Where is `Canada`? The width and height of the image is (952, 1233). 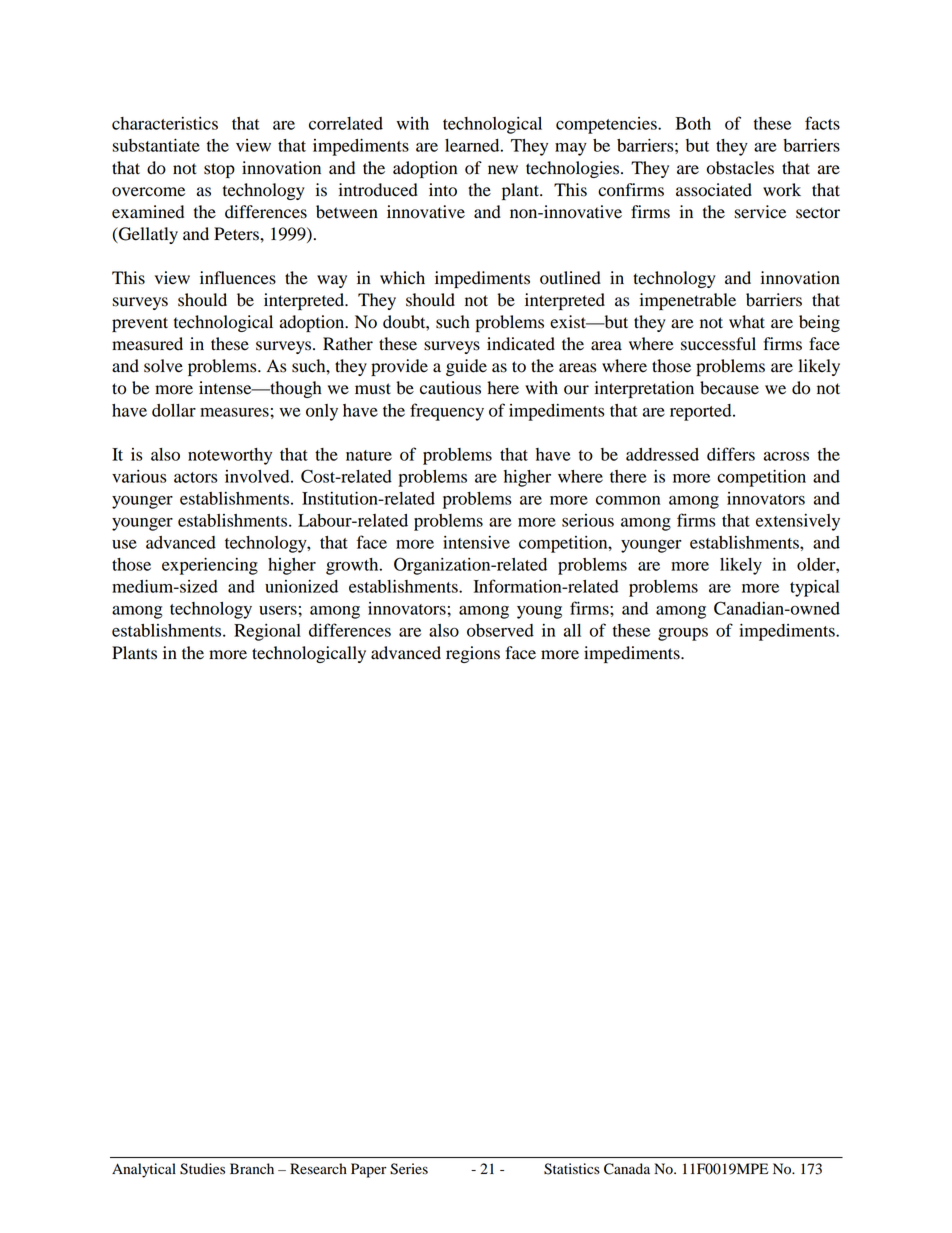
Canada is located at coordinates (627, 1169).
